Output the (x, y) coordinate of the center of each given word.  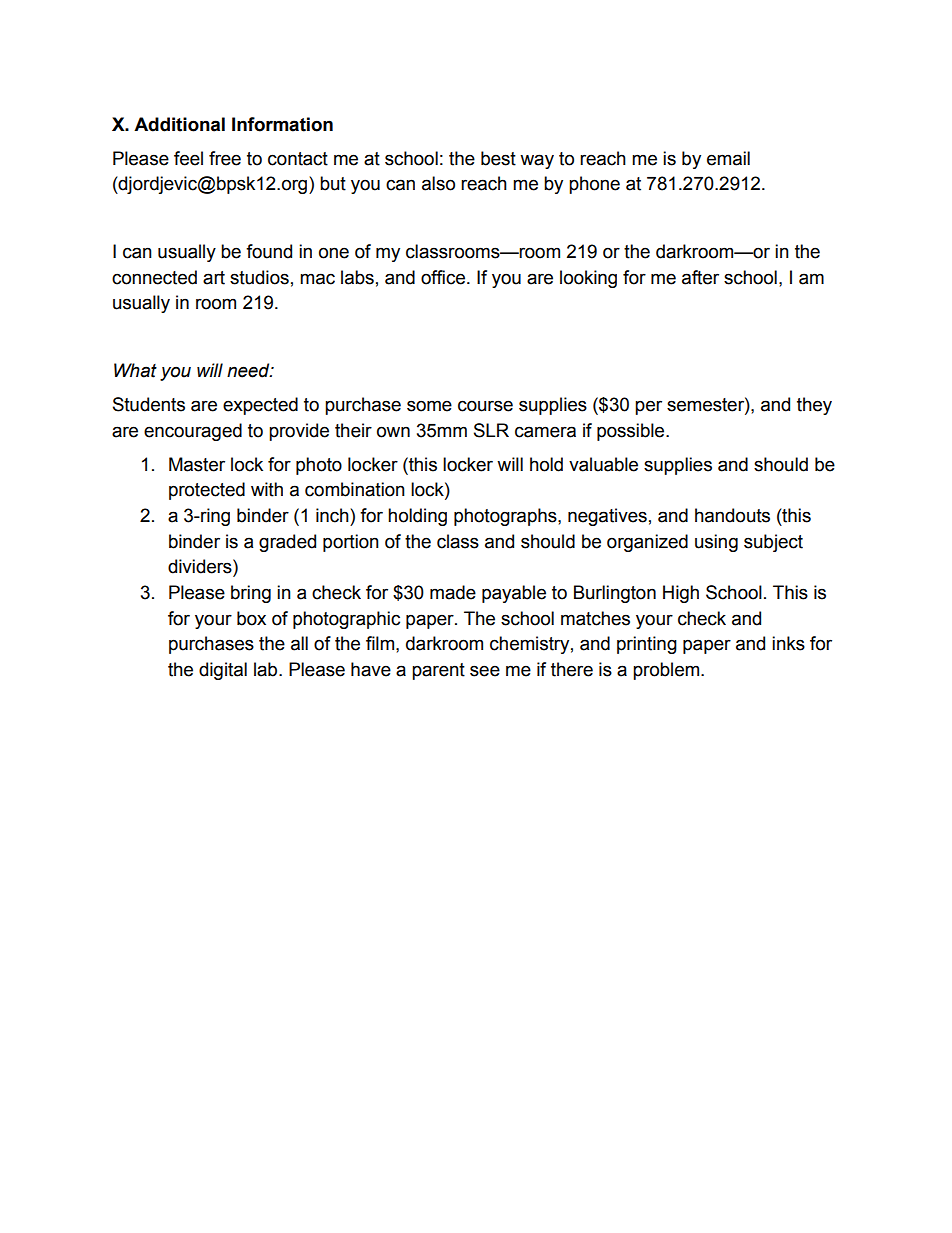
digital (223, 671)
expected (260, 406)
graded (287, 543)
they (814, 406)
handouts (732, 515)
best (498, 158)
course (485, 406)
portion (351, 543)
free (225, 158)
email (728, 158)
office (444, 277)
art (214, 278)
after (700, 277)
